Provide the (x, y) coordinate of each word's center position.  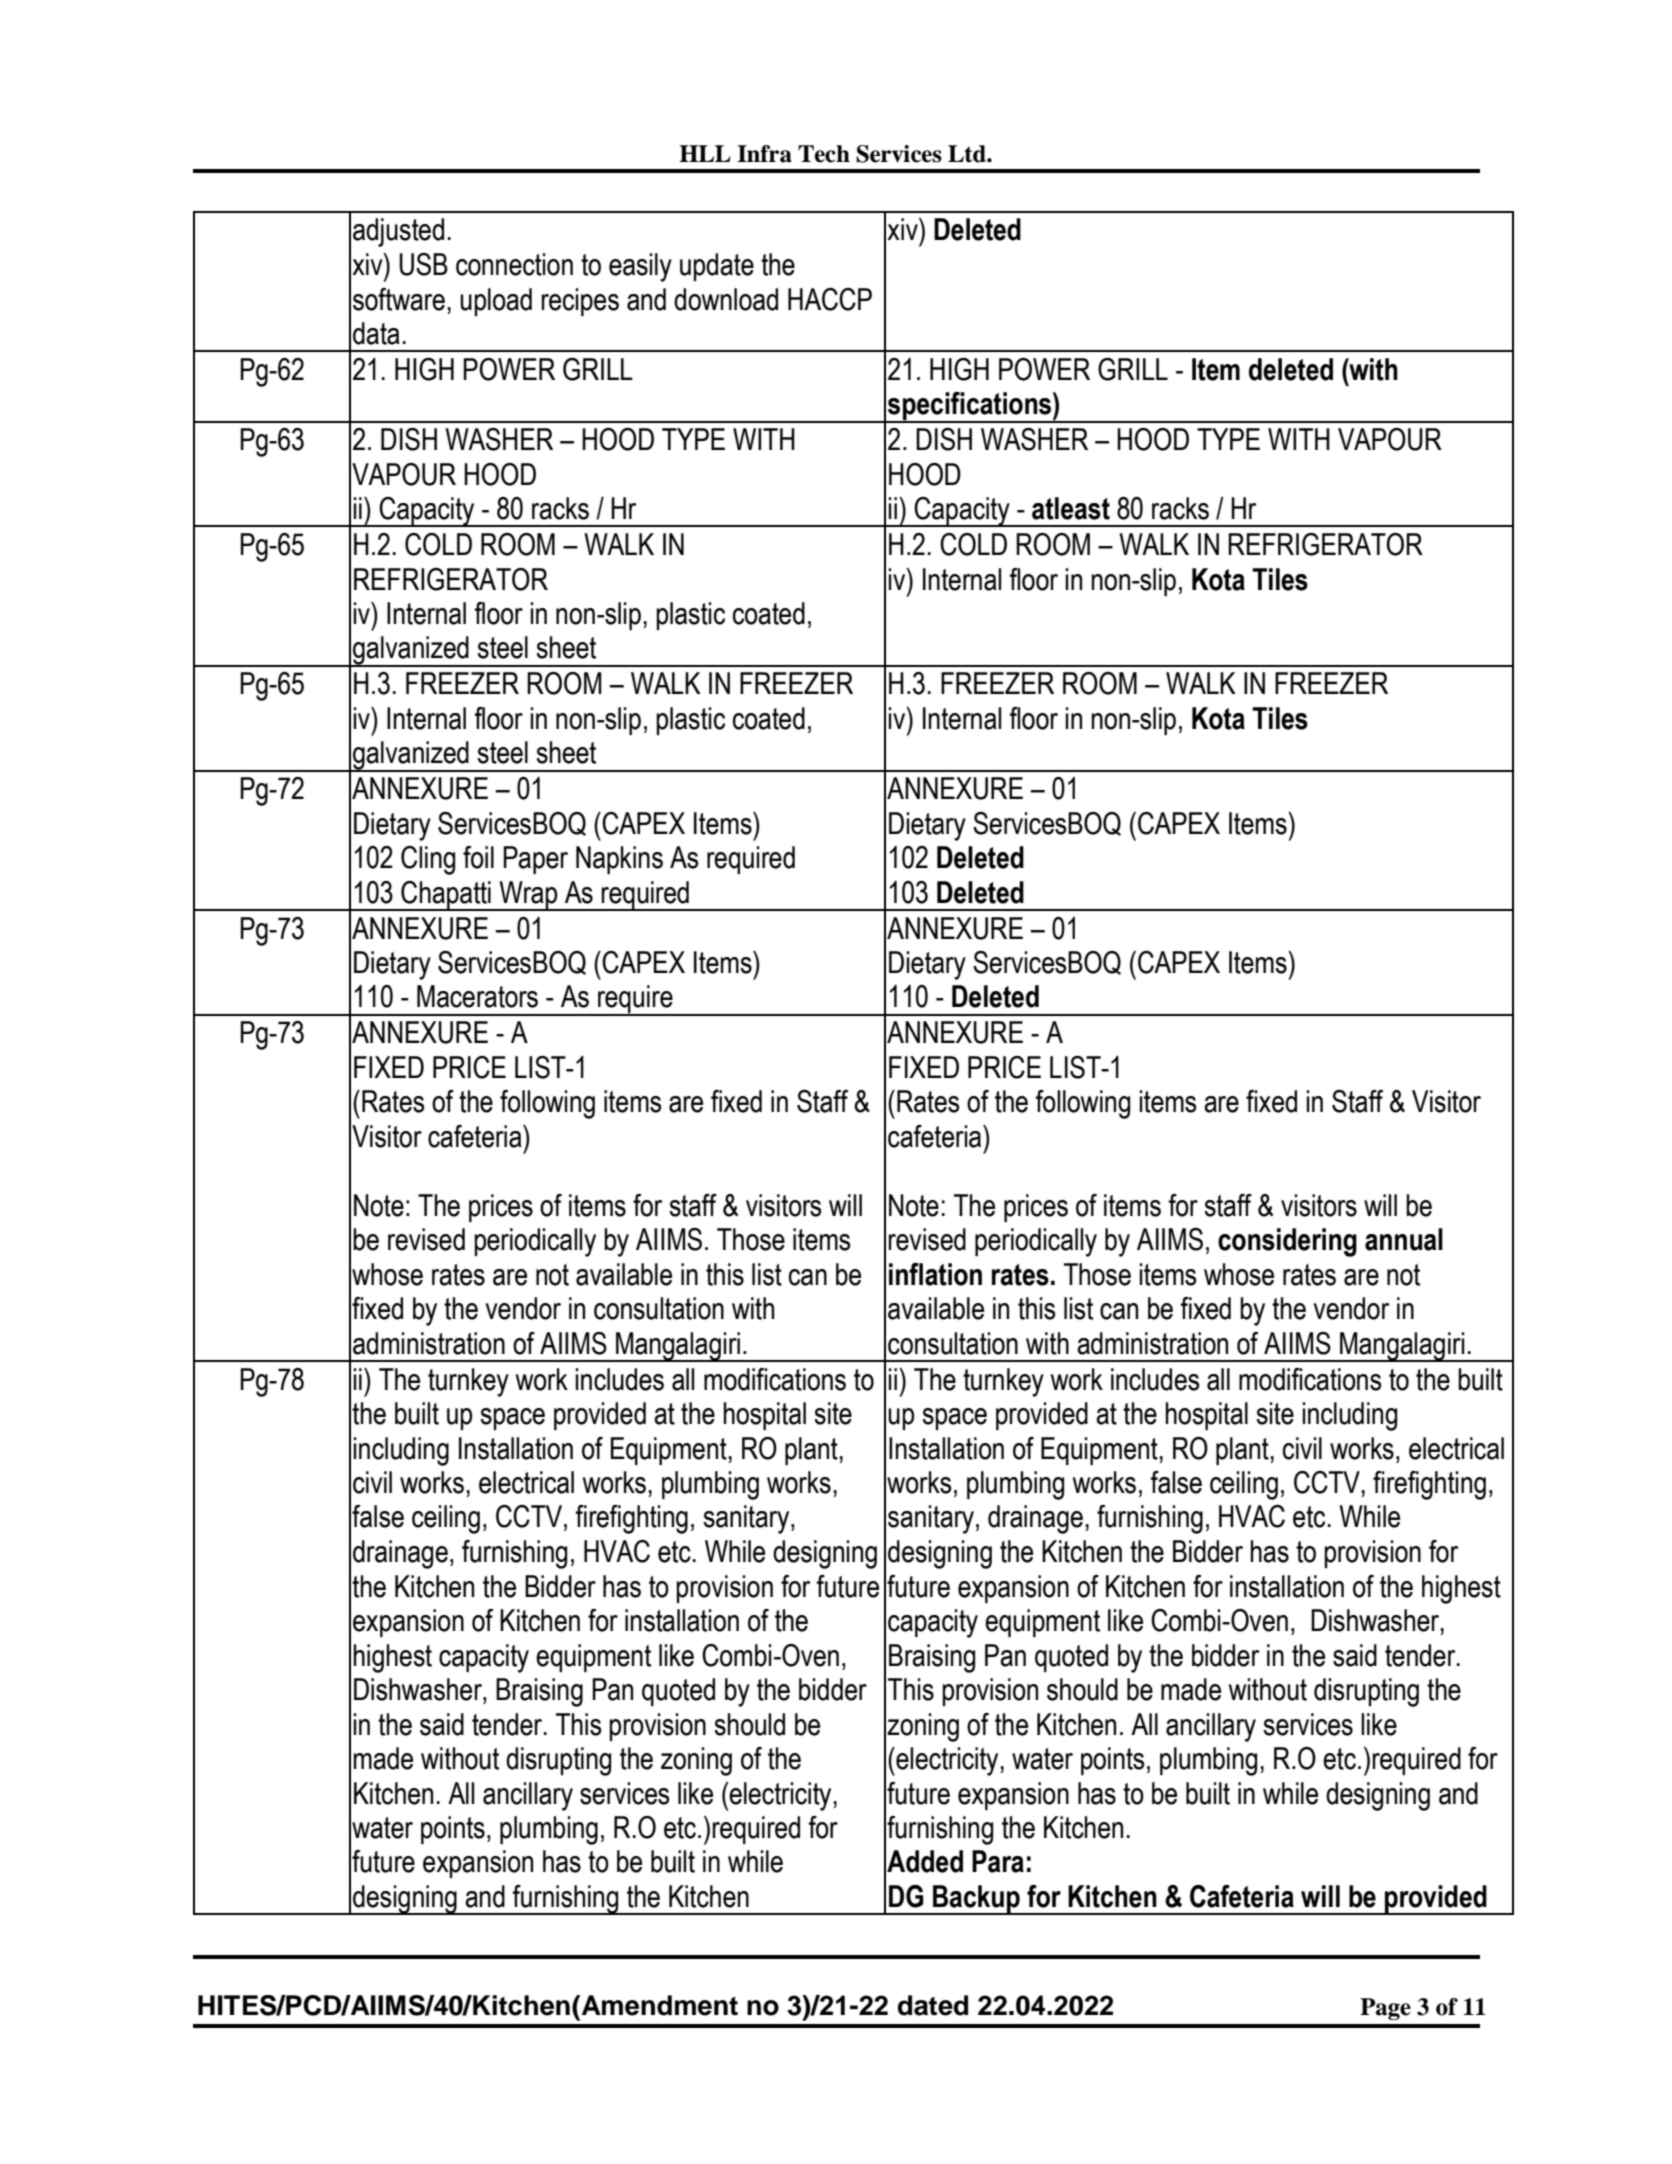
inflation (935, 1274)
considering (1287, 1242)
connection (514, 264)
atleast (1071, 508)
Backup (976, 1900)
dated (933, 2005)
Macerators (477, 996)
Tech (824, 154)
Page (1385, 2009)
